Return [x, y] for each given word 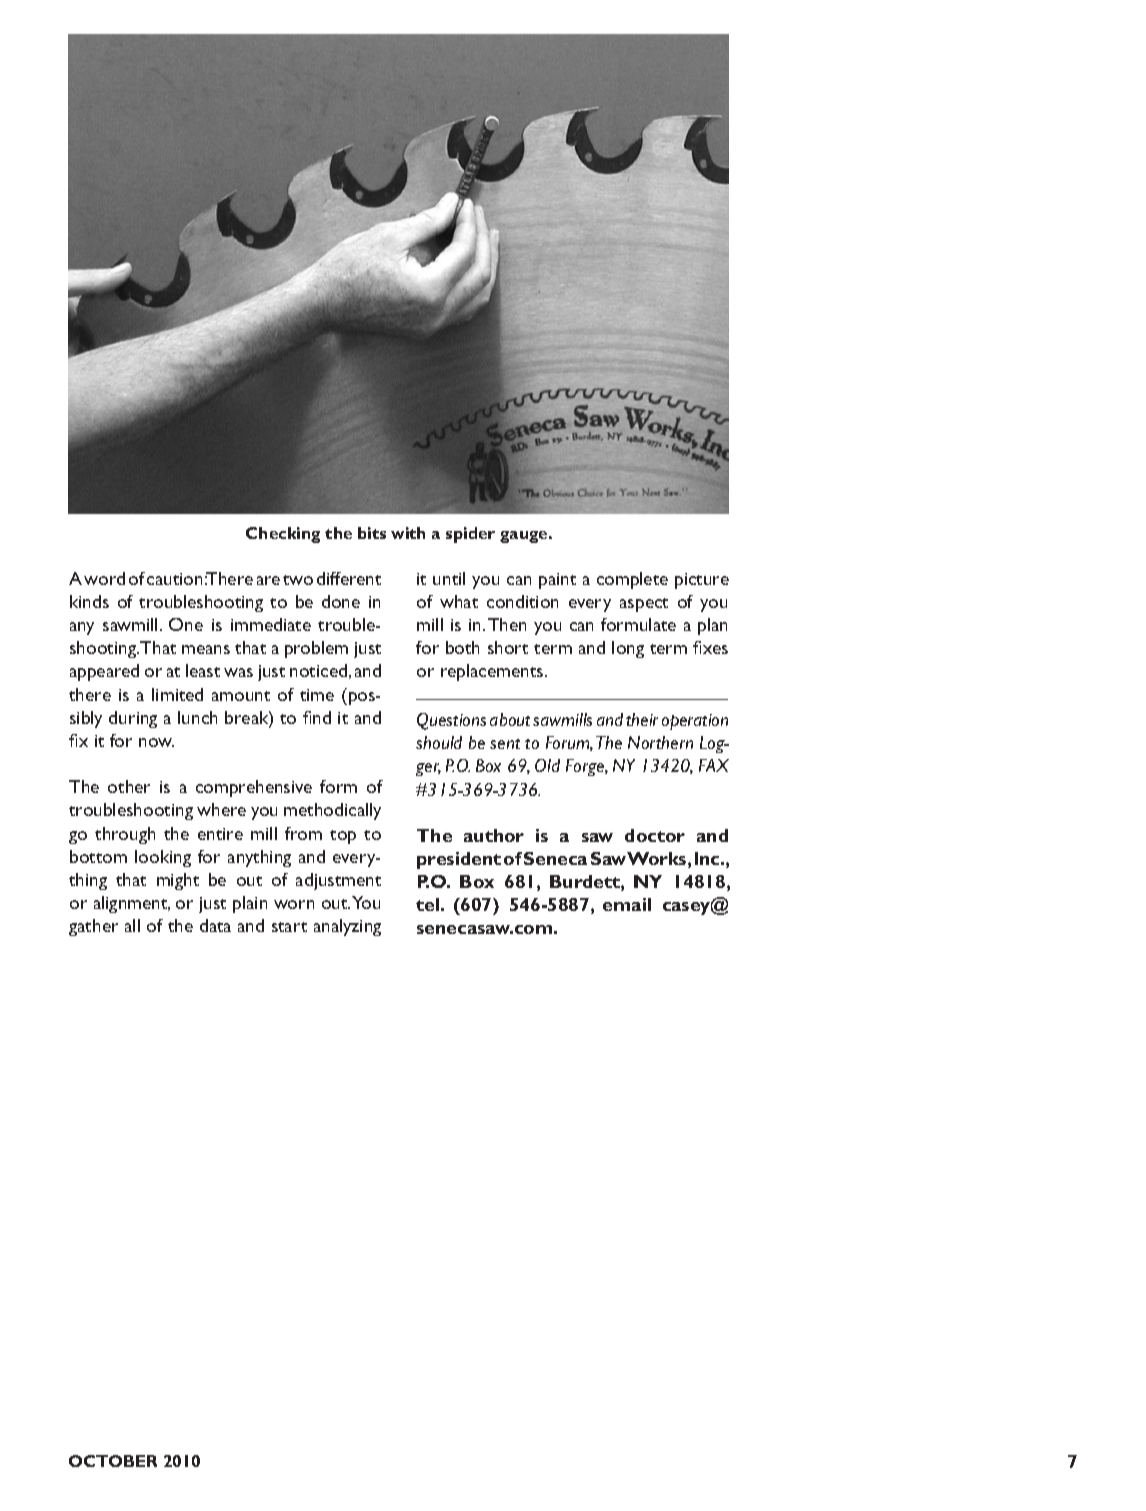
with [408, 533]
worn [294, 904]
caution [174, 579]
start [289, 927]
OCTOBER [113, 1461]
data [215, 925]
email [627, 904]
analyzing [347, 927]
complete [632, 580]
